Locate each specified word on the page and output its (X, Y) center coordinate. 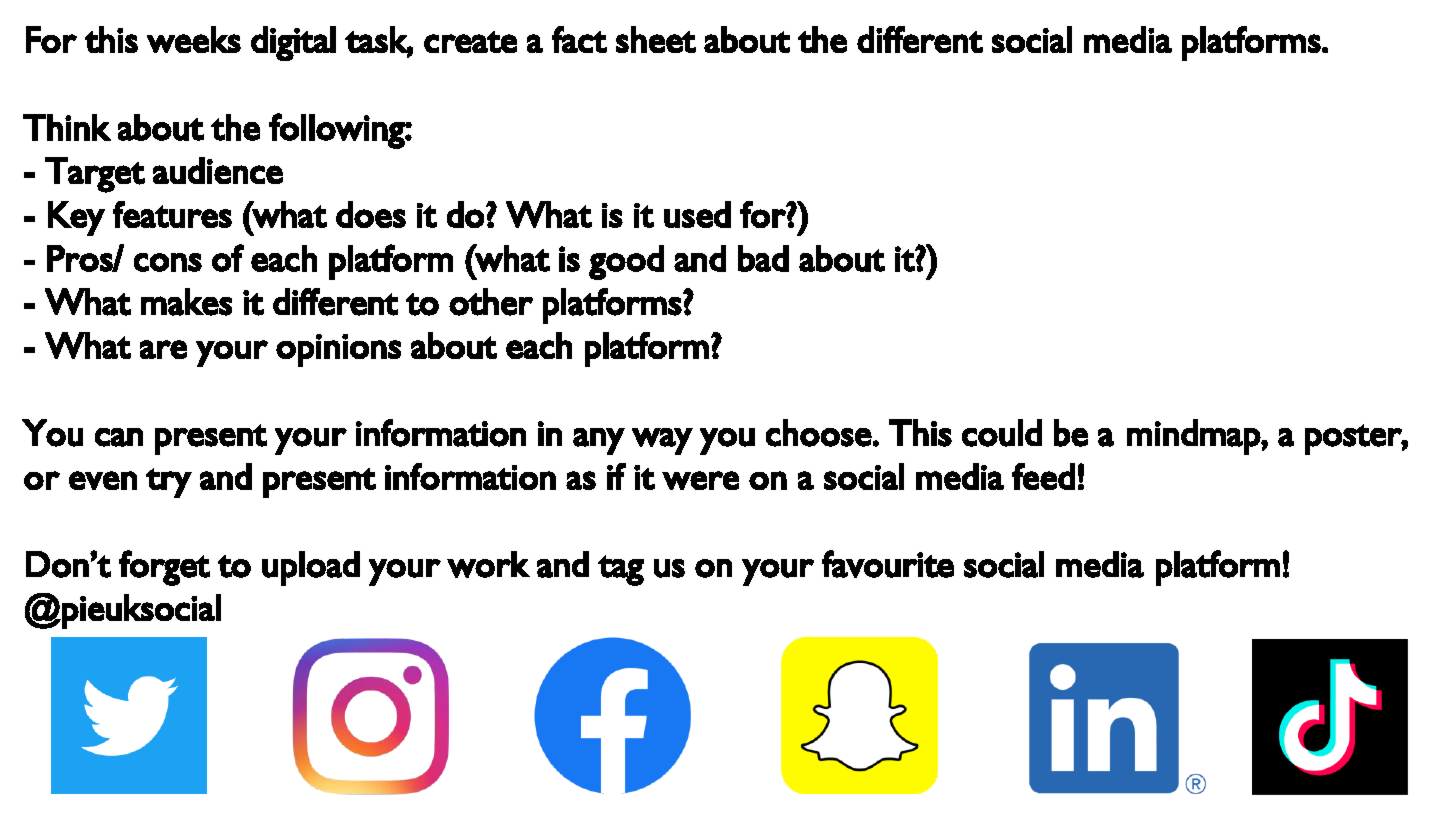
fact (579, 39)
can (119, 437)
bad (763, 258)
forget (164, 568)
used (697, 214)
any (599, 441)
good (626, 262)
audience (218, 170)
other (491, 302)
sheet (656, 39)
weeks (194, 39)
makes (186, 302)
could (1002, 433)
